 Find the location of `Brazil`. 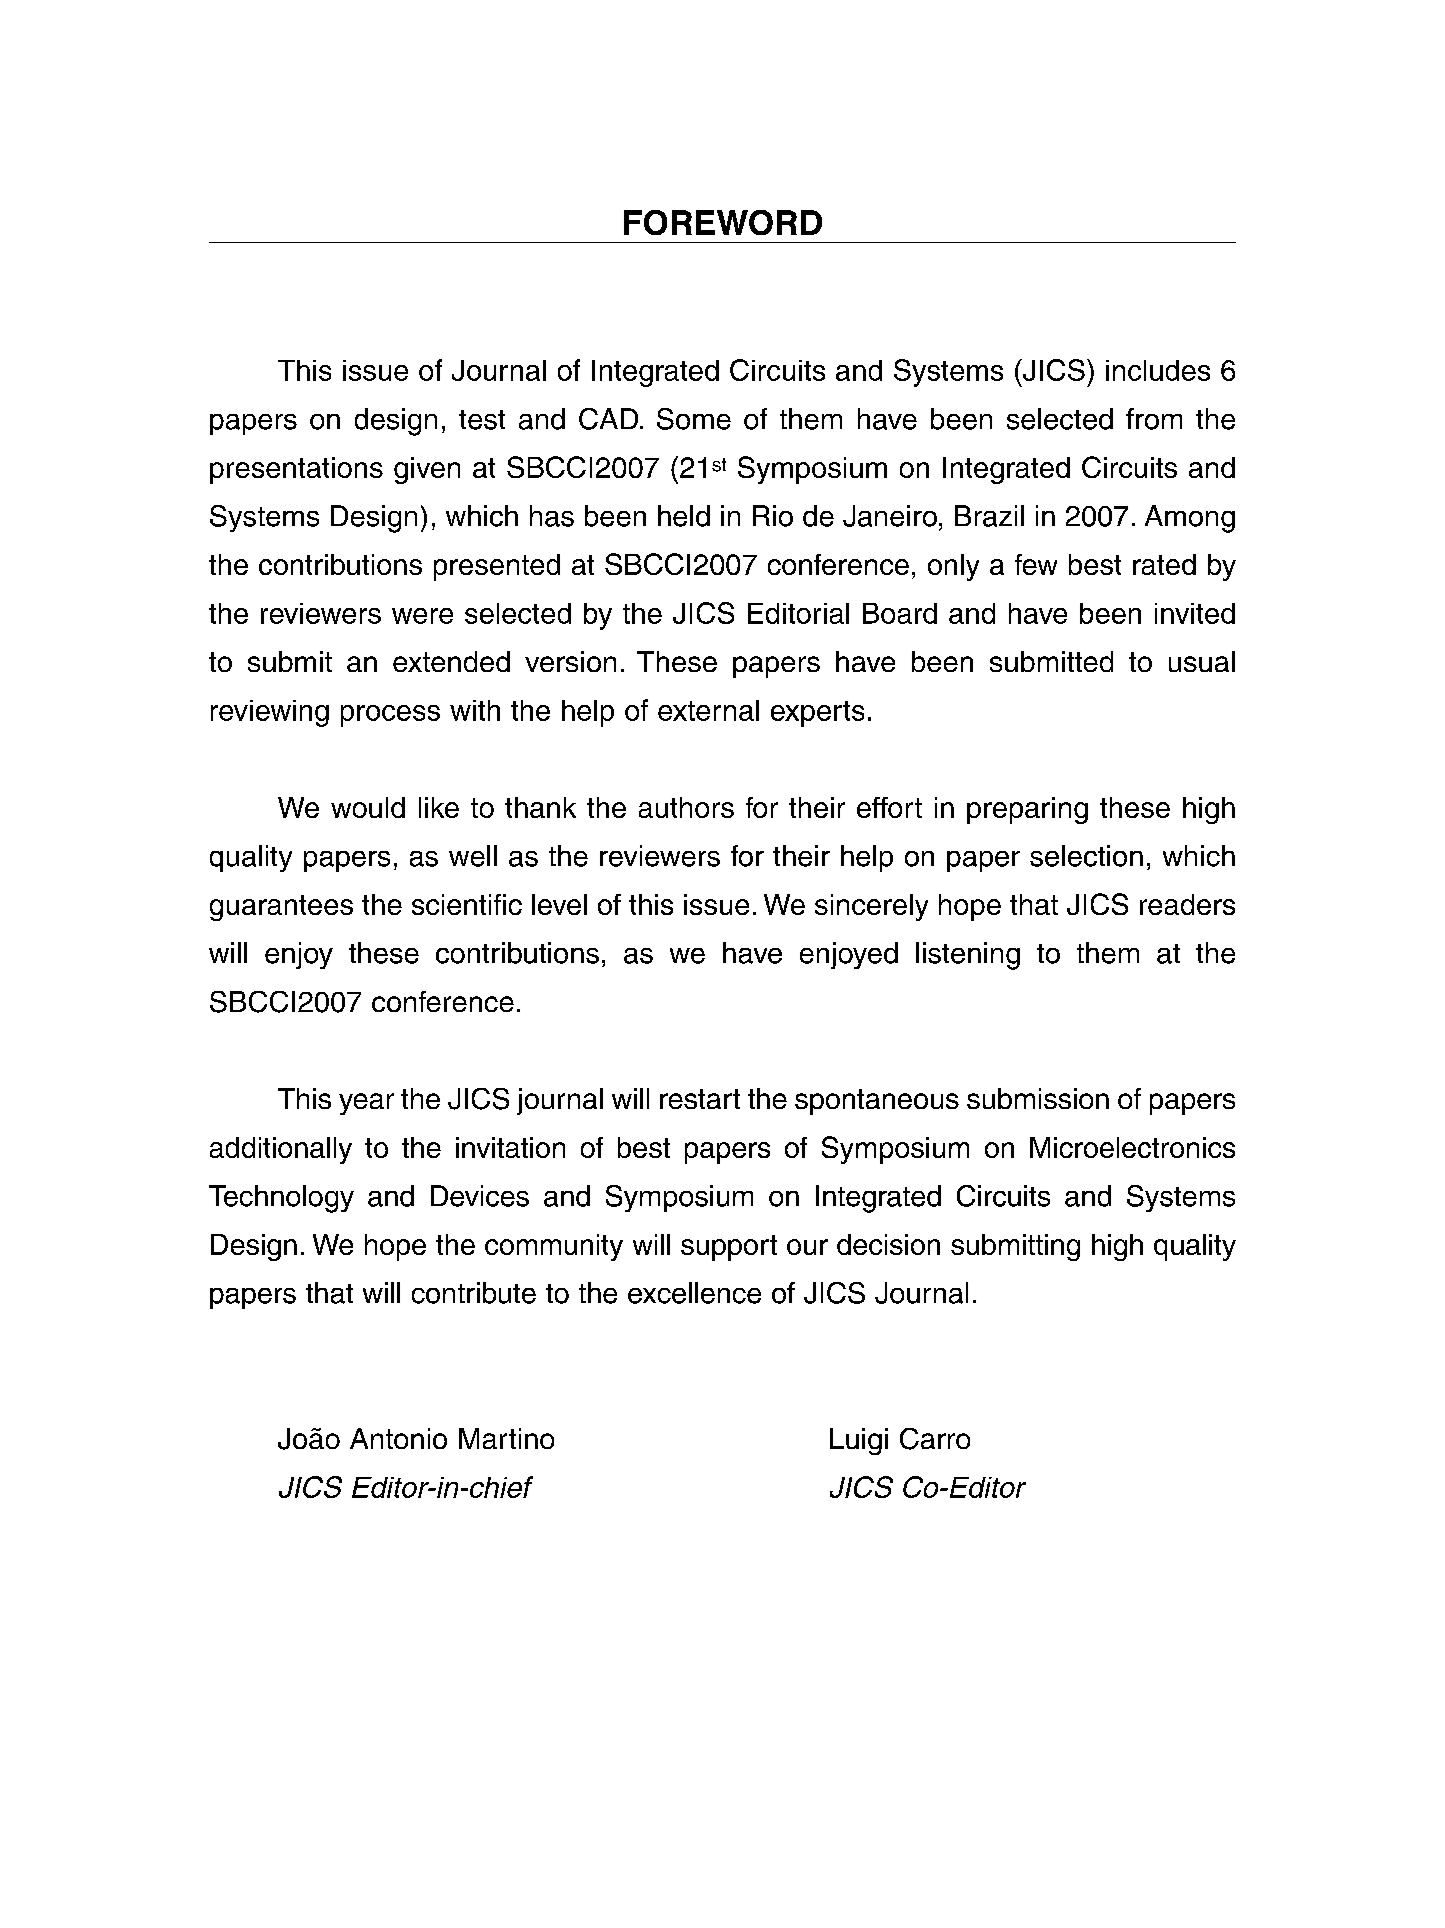

Brazil is located at coordinates (989, 516).
